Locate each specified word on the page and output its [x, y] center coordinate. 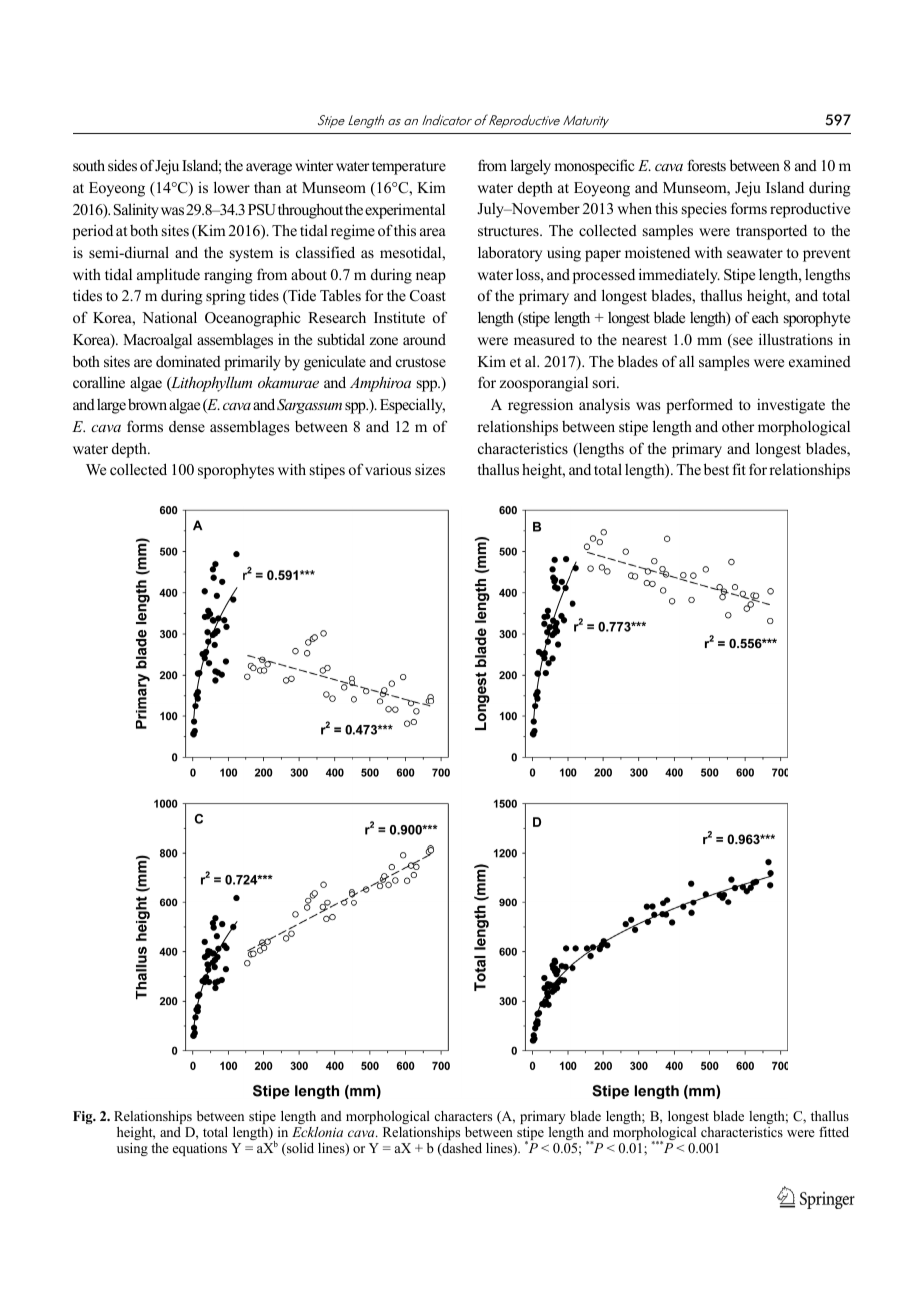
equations [200, 1149]
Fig [84, 1117]
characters [463, 1116]
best [716, 469]
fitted [834, 1132]
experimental [405, 211]
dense [187, 426]
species [704, 210]
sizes [430, 469]
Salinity [136, 211]
